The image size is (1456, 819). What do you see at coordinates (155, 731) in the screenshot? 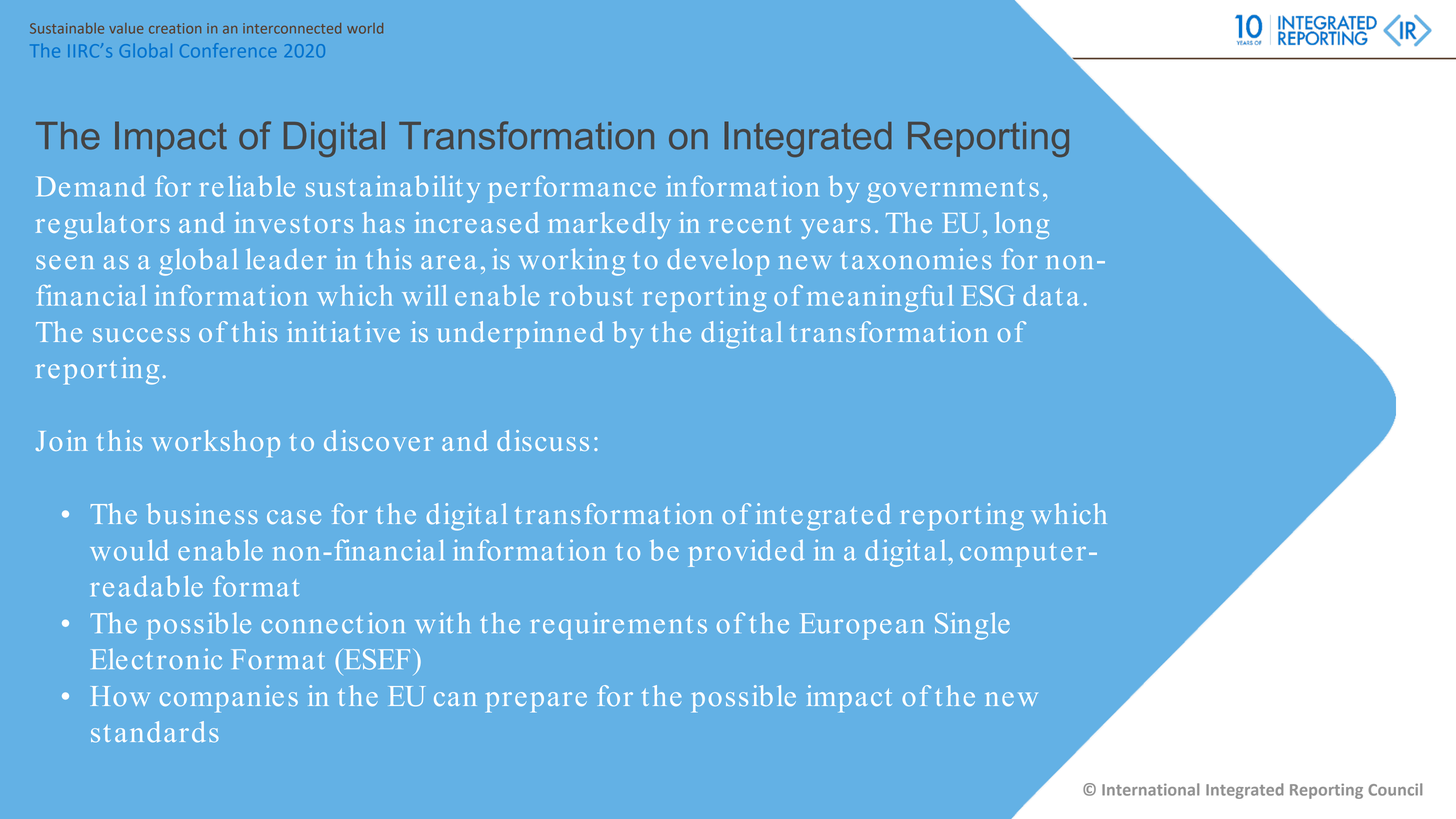
I see `standards` at bounding box center [155, 731].
